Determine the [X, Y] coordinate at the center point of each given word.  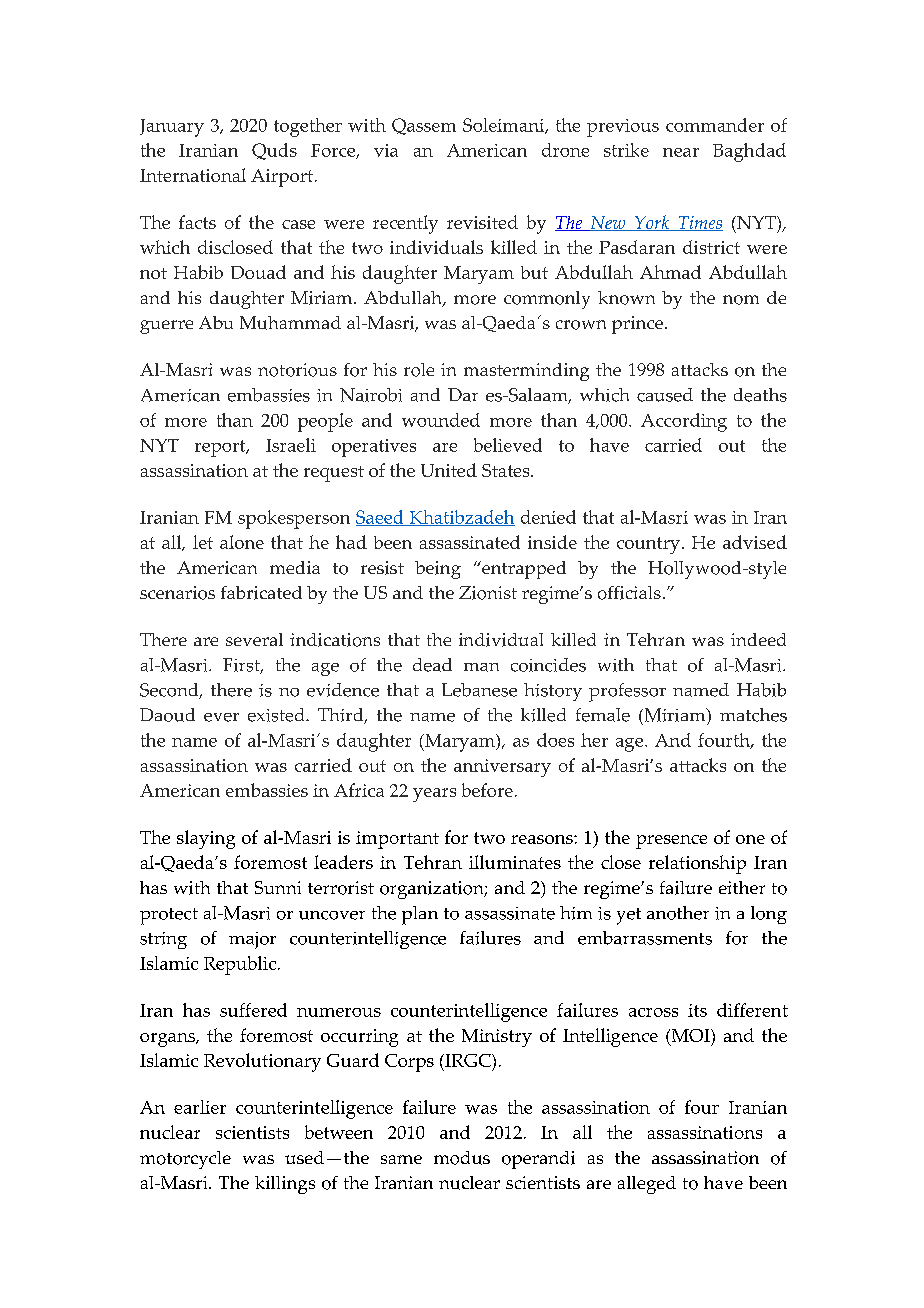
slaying [206, 839]
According [684, 422]
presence [671, 842]
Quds [274, 151]
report [221, 448]
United [449, 470]
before [487, 790]
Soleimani [504, 126]
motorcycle [185, 1160]
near [681, 152]
